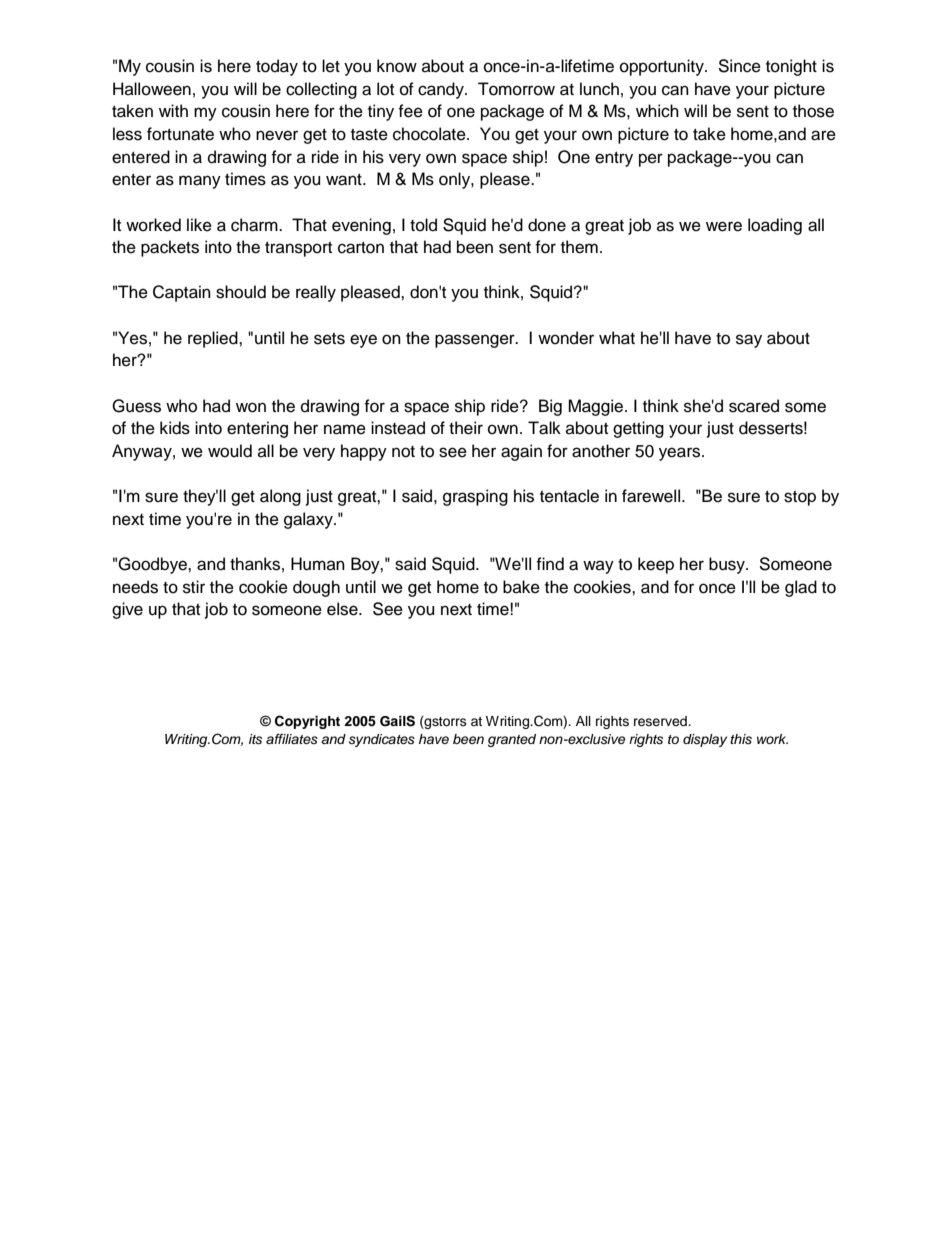 This document has height=1233, width=952. What do you see at coordinates (199, 225) in the document?
I see `like` at bounding box center [199, 225].
